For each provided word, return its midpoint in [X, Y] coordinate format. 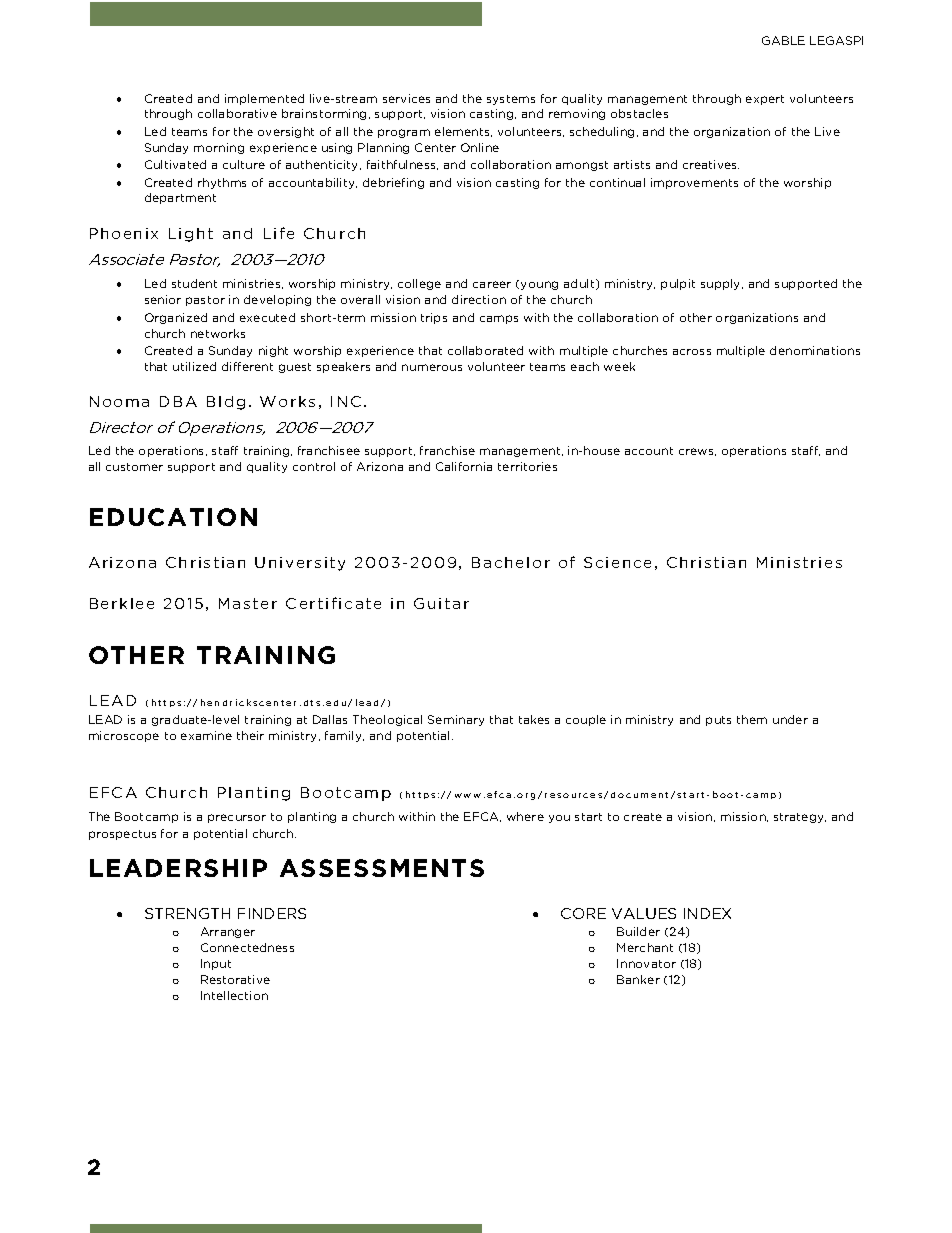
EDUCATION [173, 517]
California [464, 466]
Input [216, 964]
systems [511, 100]
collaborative [237, 113]
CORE [583, 913]
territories [527, 466]
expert [765, 100]
